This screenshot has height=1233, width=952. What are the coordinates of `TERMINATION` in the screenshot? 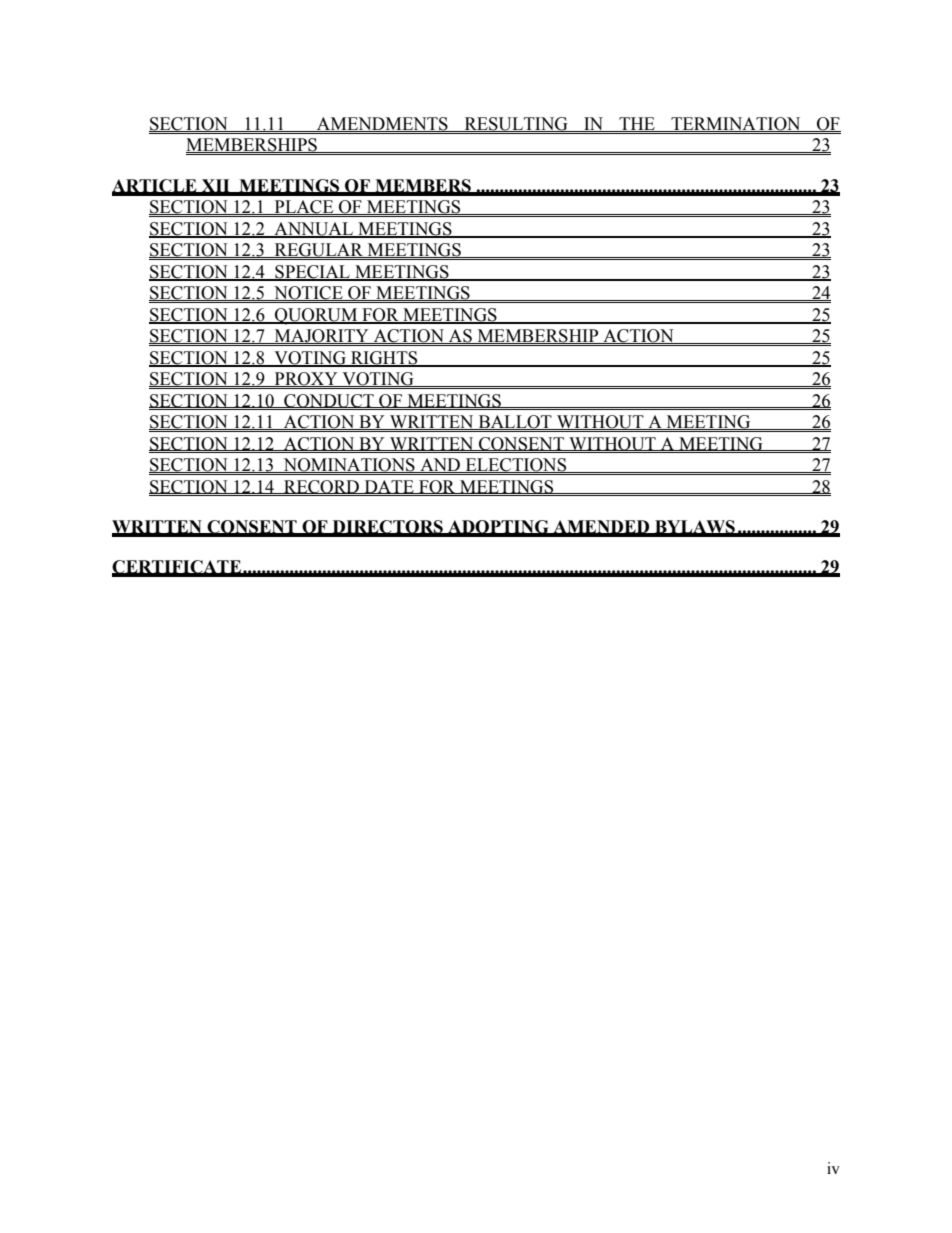 It's located at (736, 124).
